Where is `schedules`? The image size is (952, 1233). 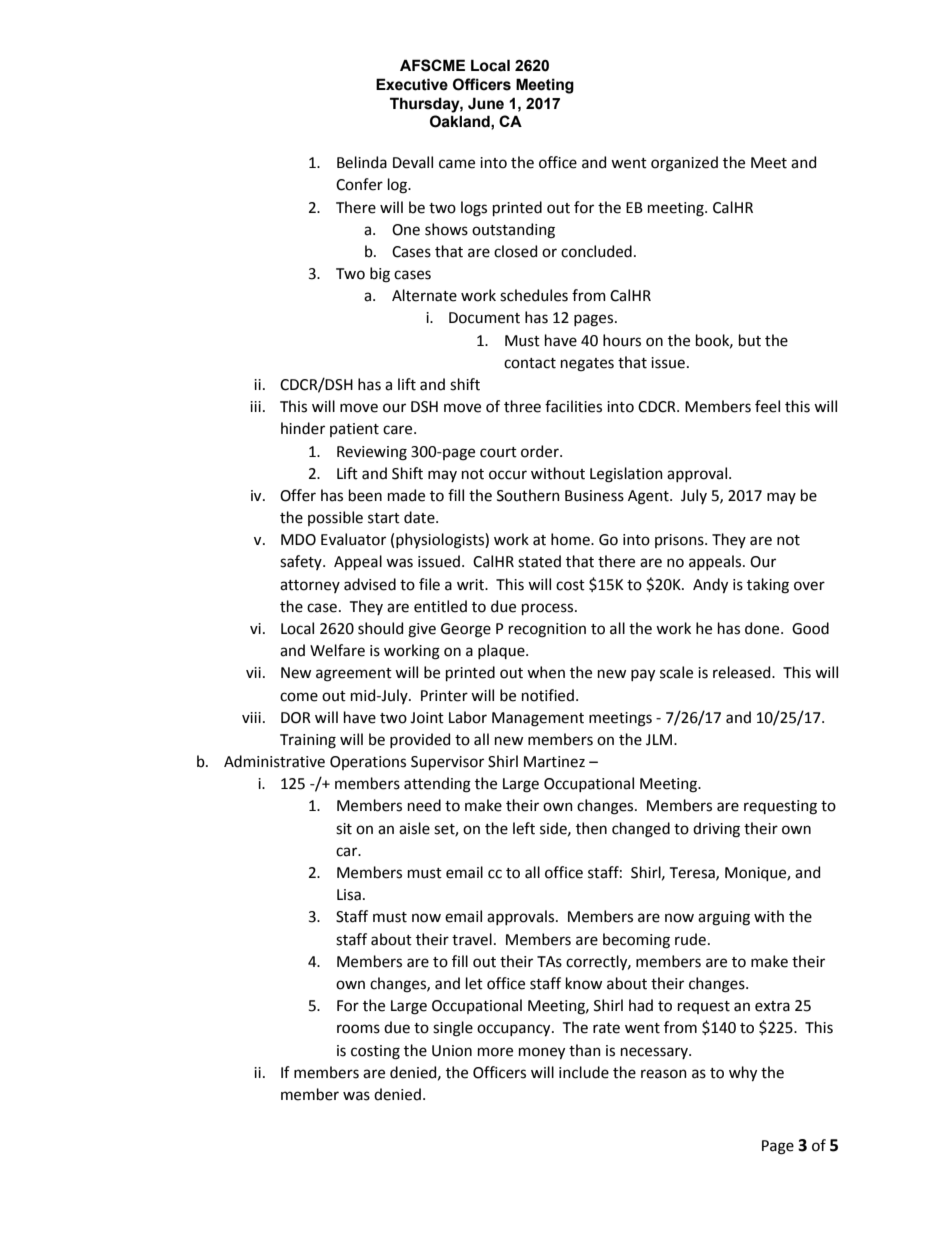 schedules is located at coordinates (534, 295).
